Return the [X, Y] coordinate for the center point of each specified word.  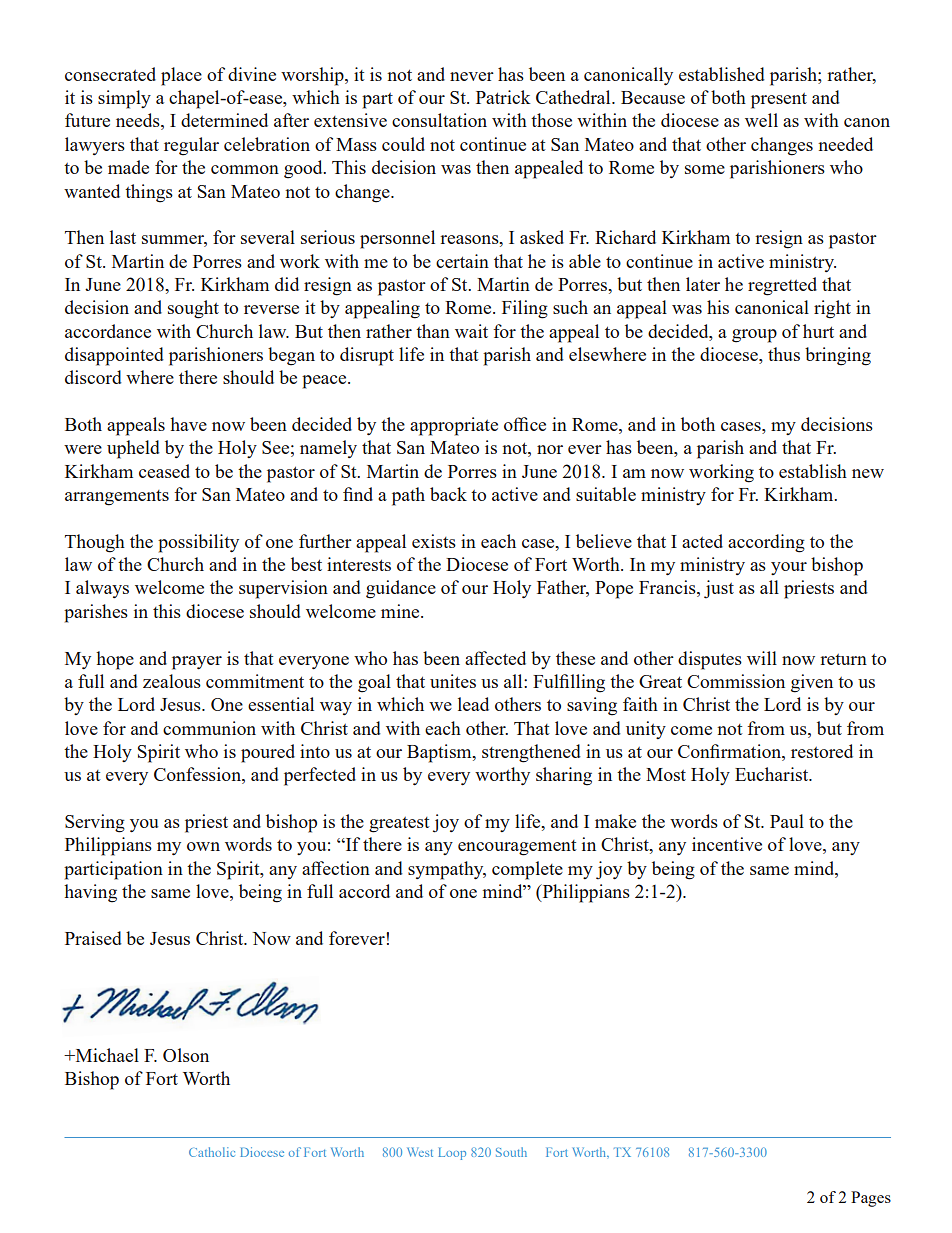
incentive [727, 844]
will [762, 658]
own [203, 846]
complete [527, 870]
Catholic [212, 1152]
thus [784, 354]
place [181, 76]
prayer [197, 663]
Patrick [503, 97]
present [779, 101]
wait [471, 331]
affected [495, 658]
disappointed [114, 356]
